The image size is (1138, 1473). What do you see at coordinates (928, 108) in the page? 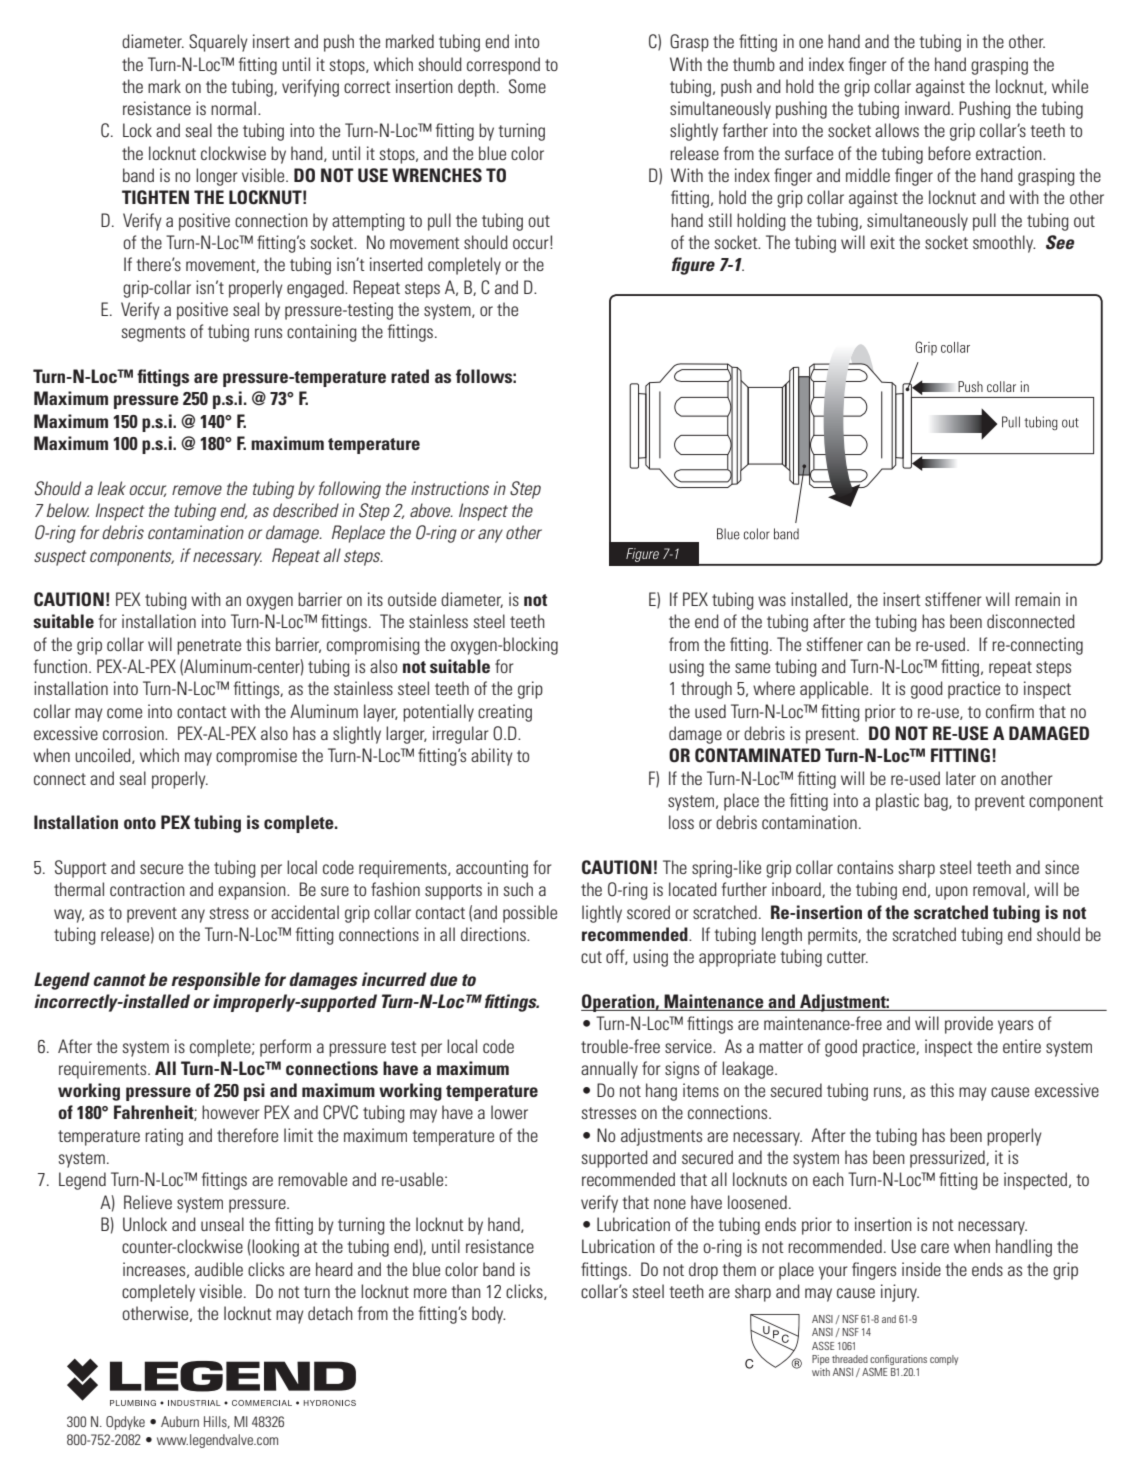
I see `inward` at bounding box center [928, 108].
